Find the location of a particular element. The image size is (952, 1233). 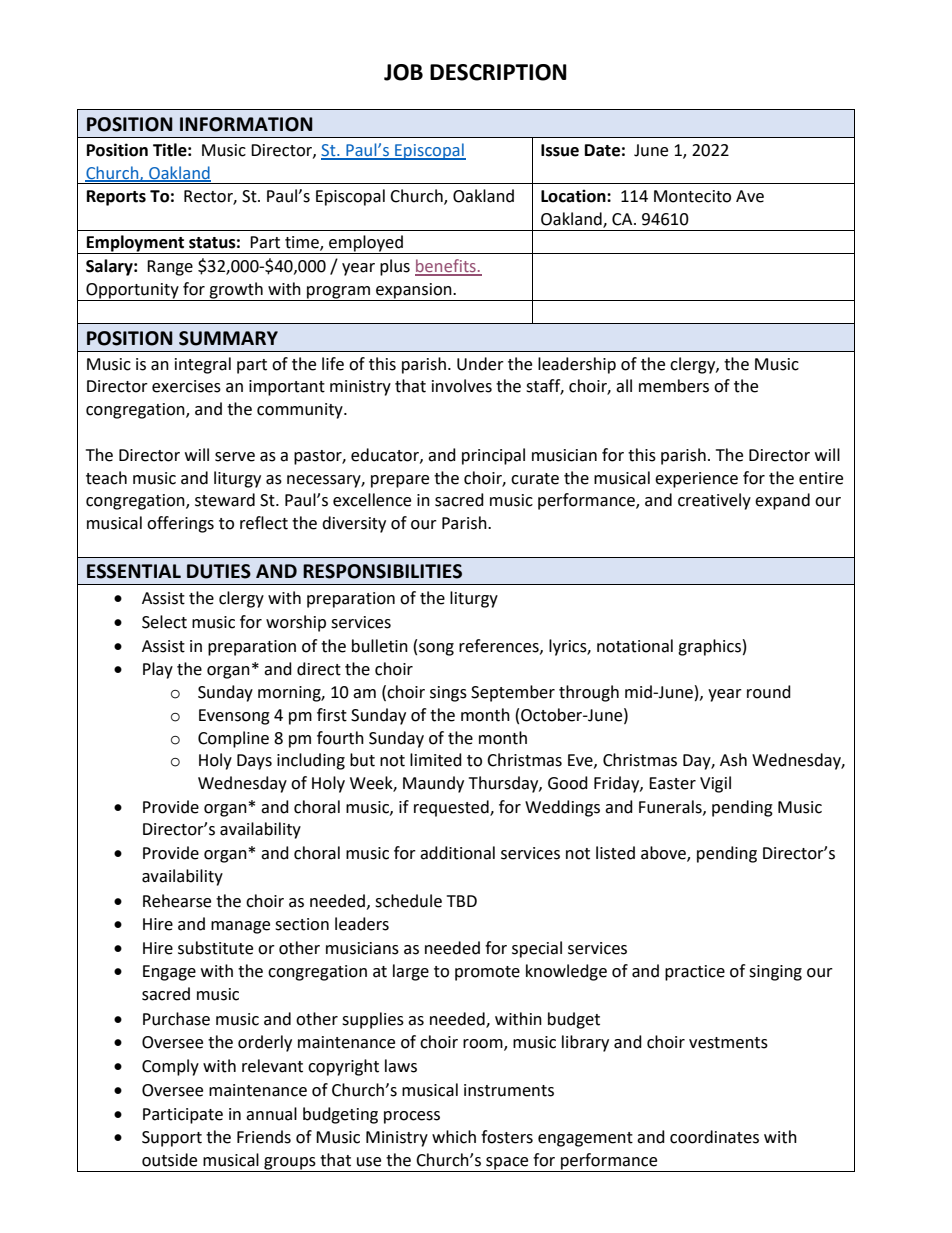

DESCRIPTION is located at coordinates (498, 72).
